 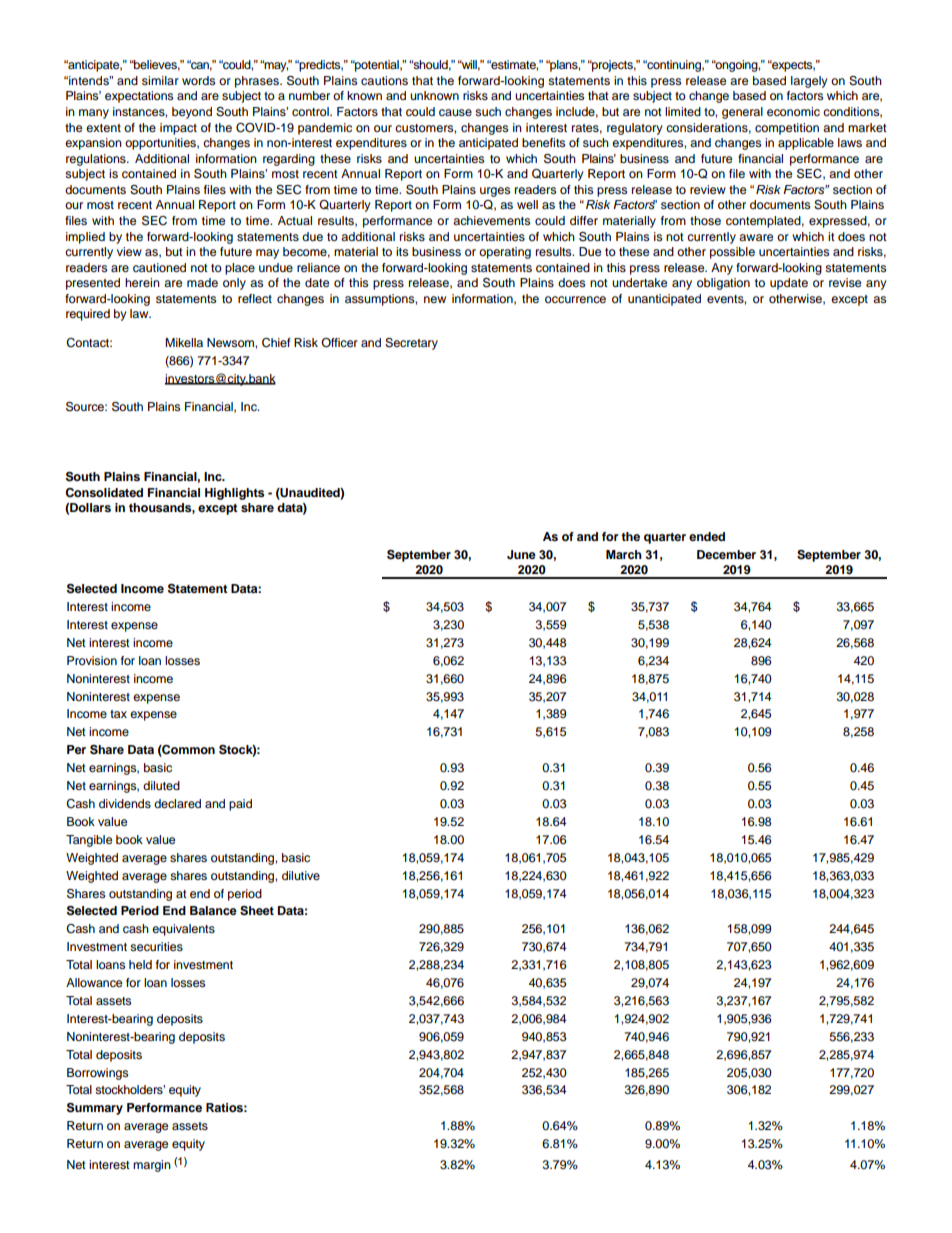 What do you see at coordinates (793, 111) in the document?
I see `economic` at bounding box center [793, 111].
